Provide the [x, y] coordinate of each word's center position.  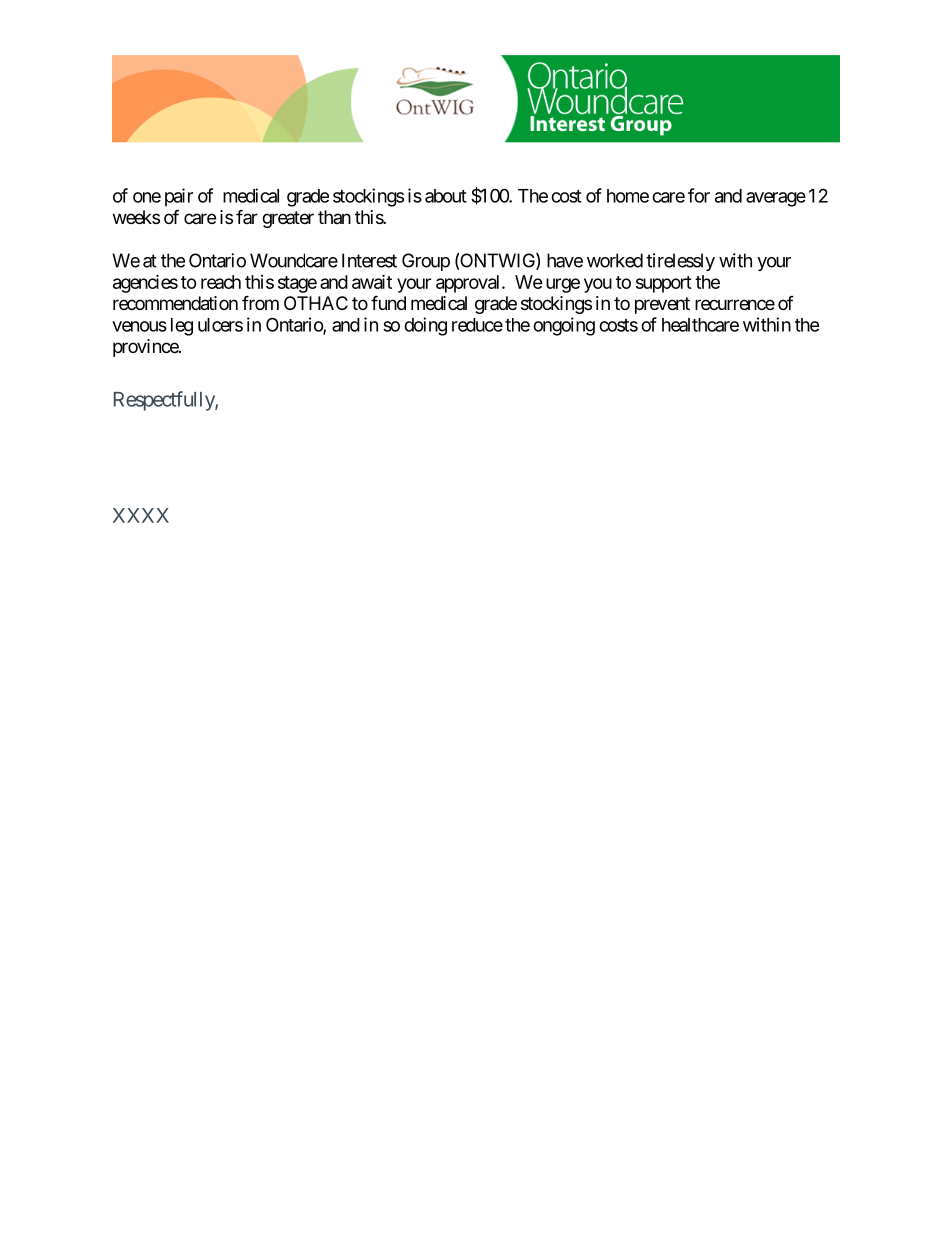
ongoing [564, 326]
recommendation [175, 303]
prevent [662, 305]
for [699, 195]
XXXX [141, 515]
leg [182, 327]
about [446, 196]
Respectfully [165, 401]
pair [179, 197]
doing [425, 326]
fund [388, 302]
